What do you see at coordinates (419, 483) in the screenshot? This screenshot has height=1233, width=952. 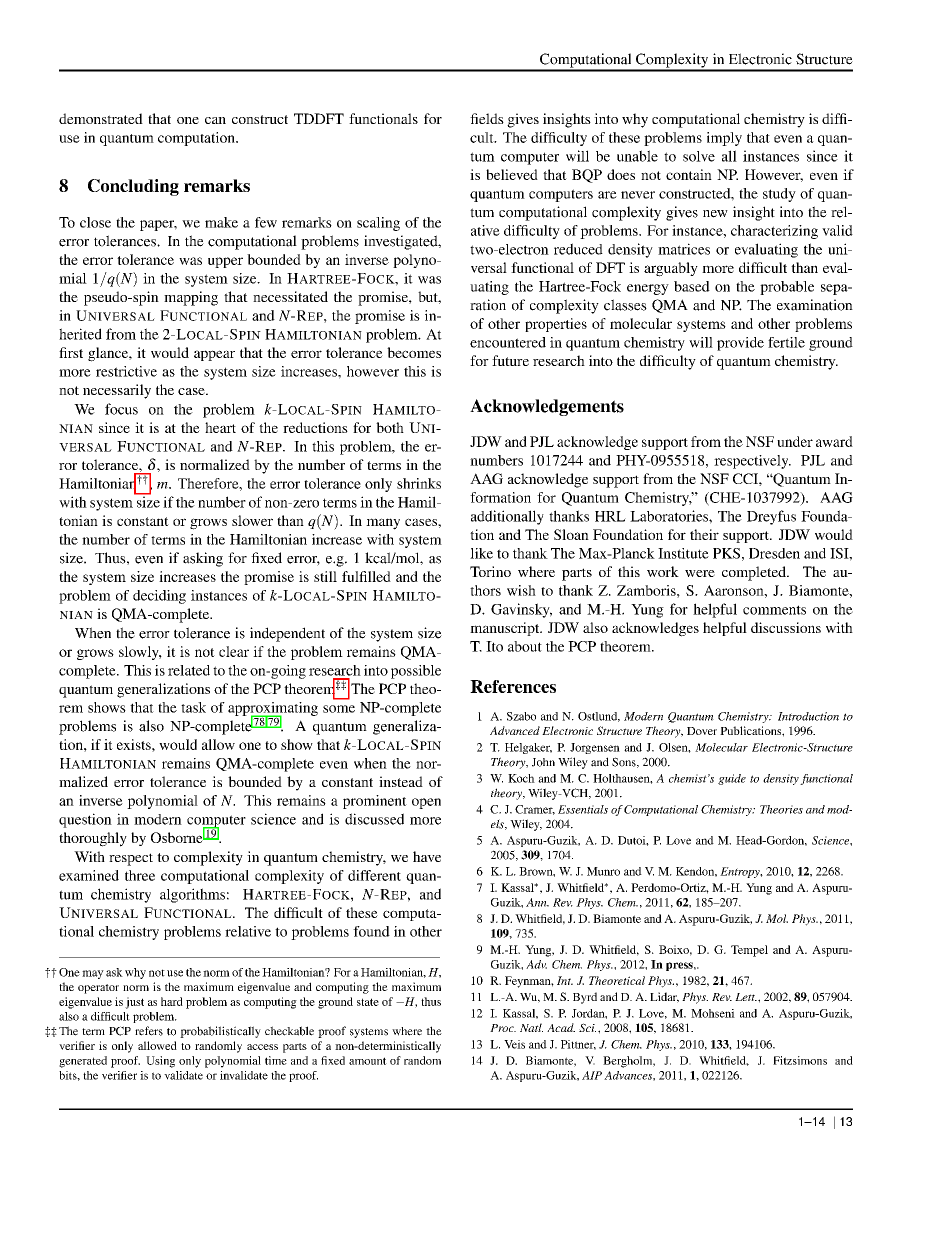 I see `shrinks` at bounding box center [419, 483].
